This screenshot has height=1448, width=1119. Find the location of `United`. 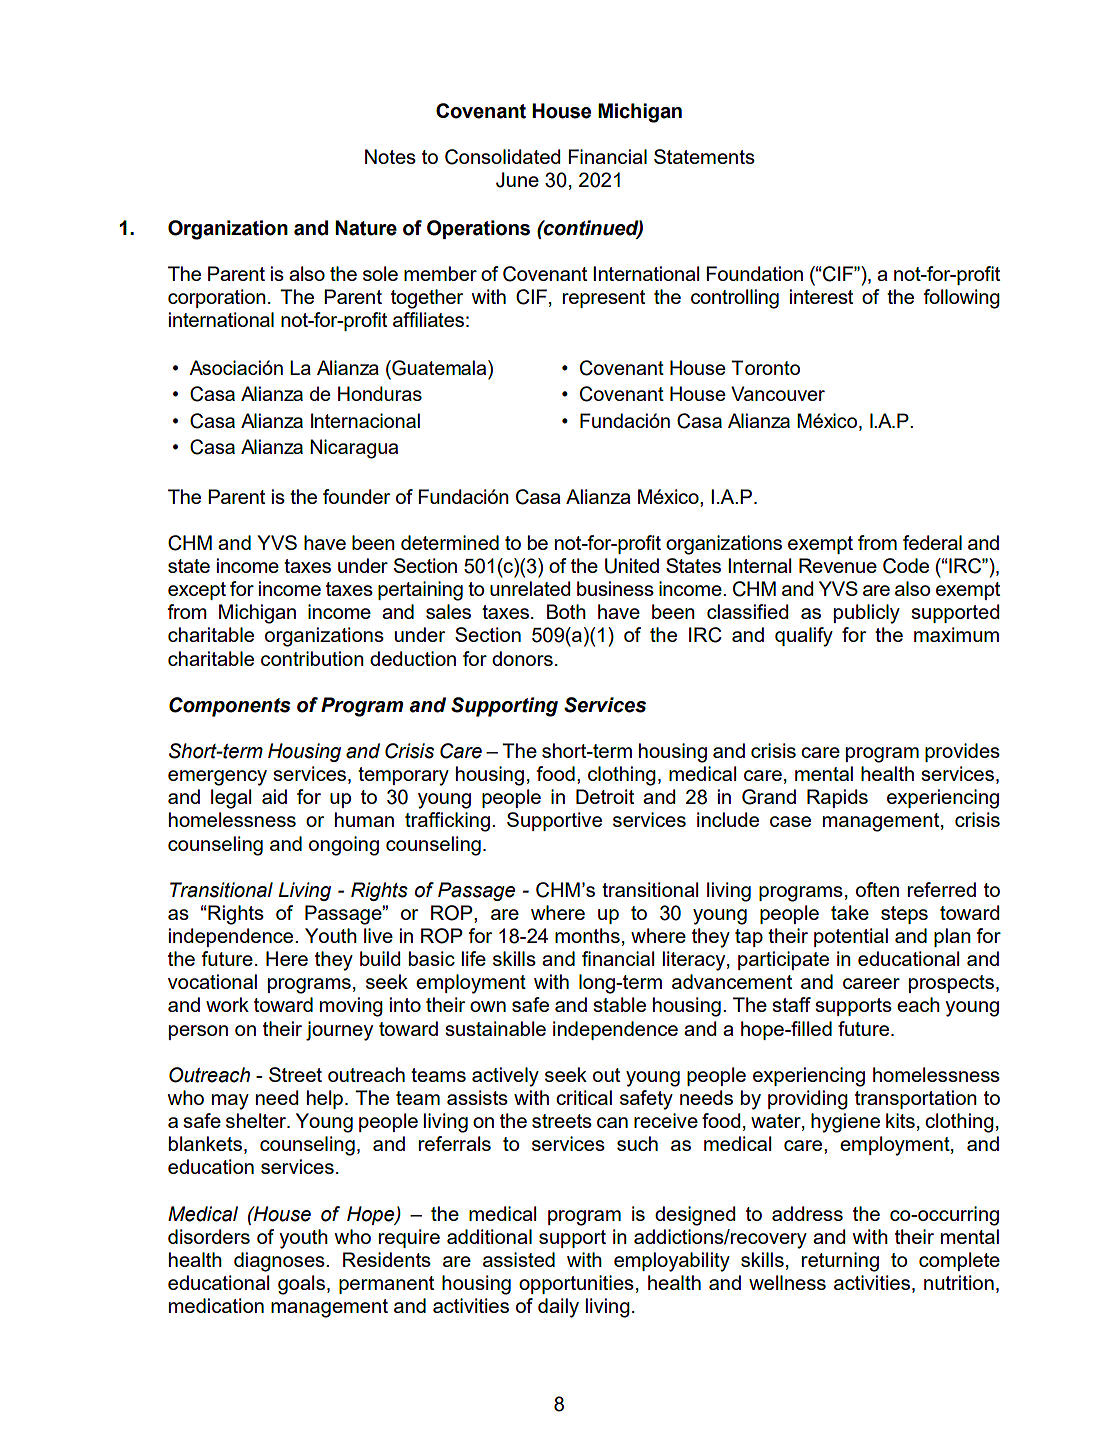

United is located at coordinates (632, 566).
